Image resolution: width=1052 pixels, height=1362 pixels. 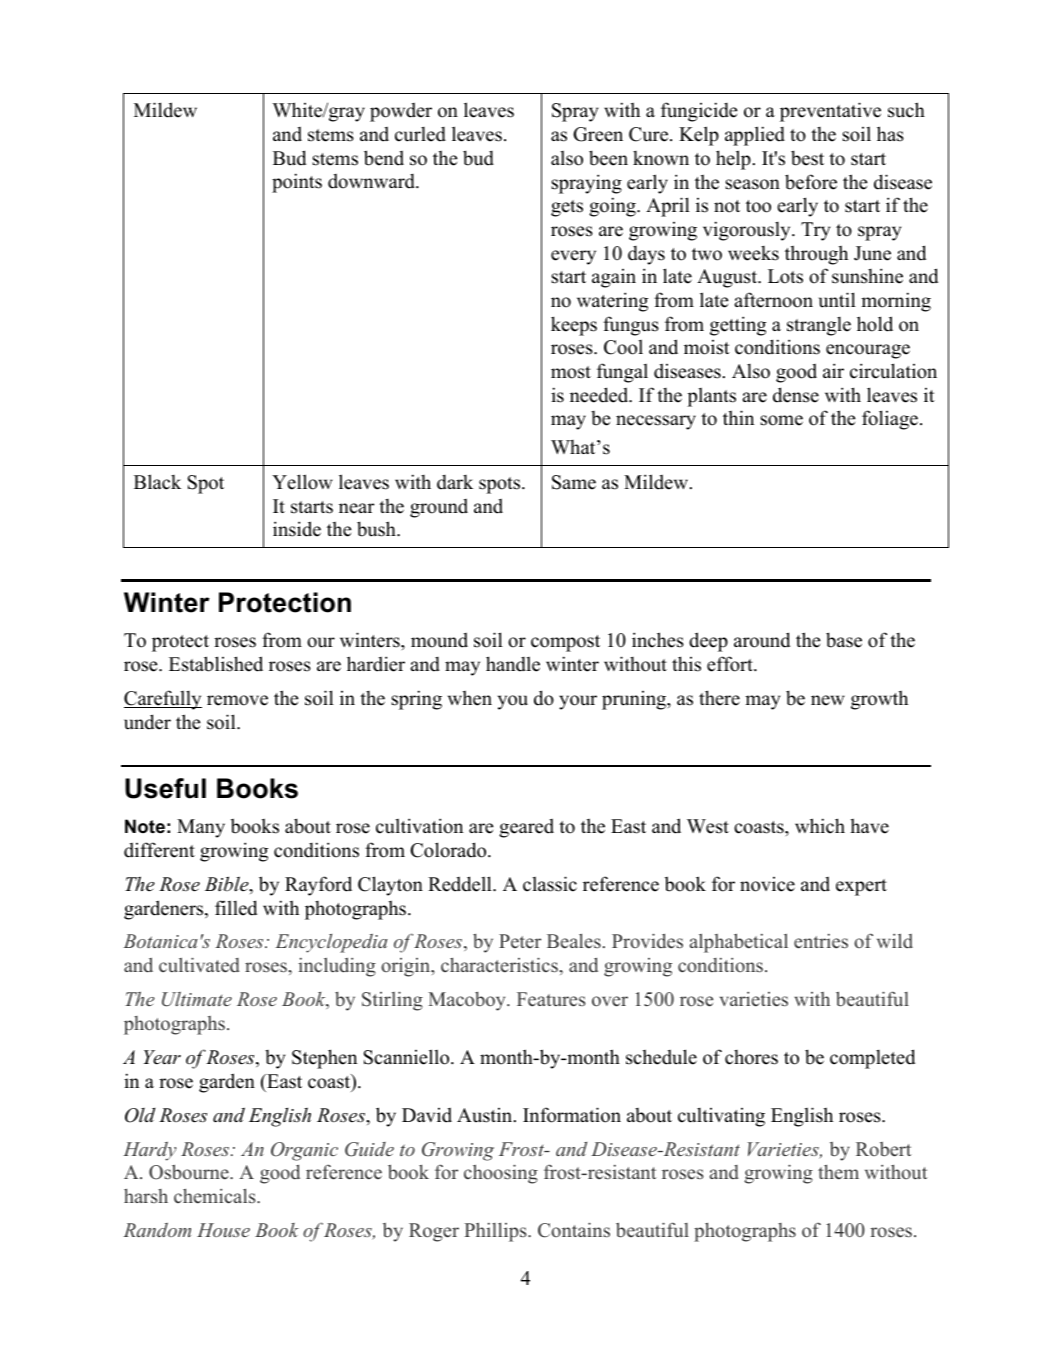 I want to click on Features, so click(x=551, y=999).
